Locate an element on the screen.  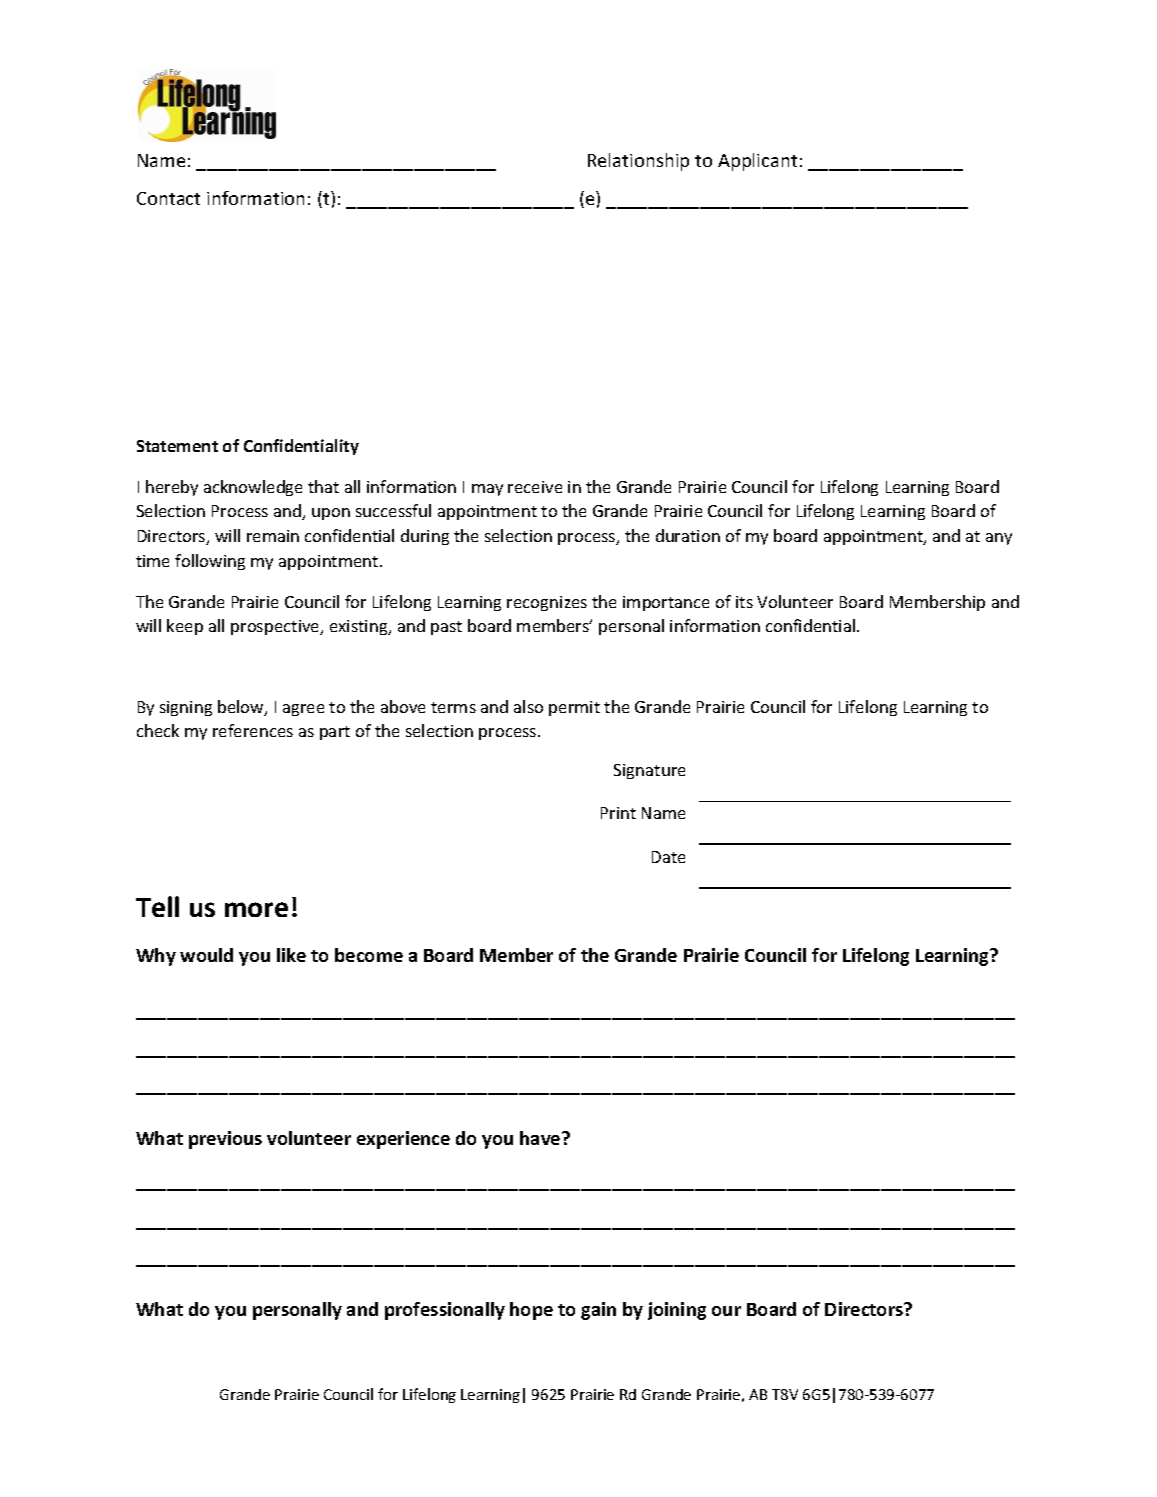
more is located at coordinates (256, 909).
